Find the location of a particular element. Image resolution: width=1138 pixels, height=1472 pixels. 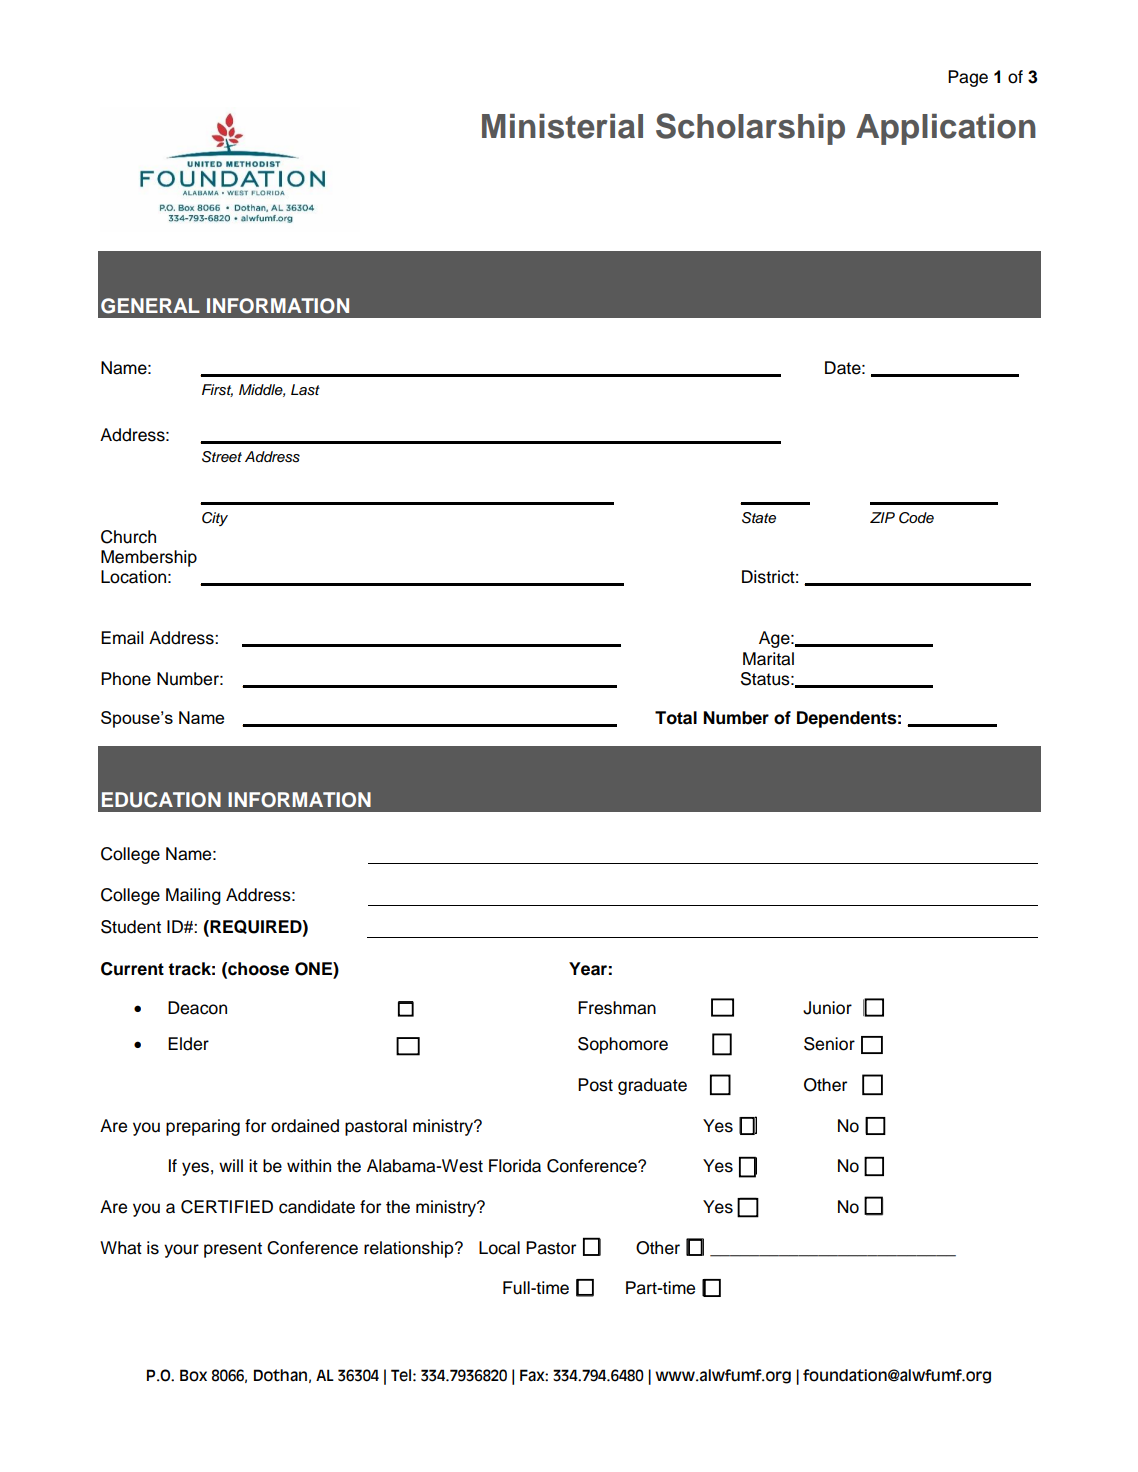

Local is located at coordinates (499, 1248).
